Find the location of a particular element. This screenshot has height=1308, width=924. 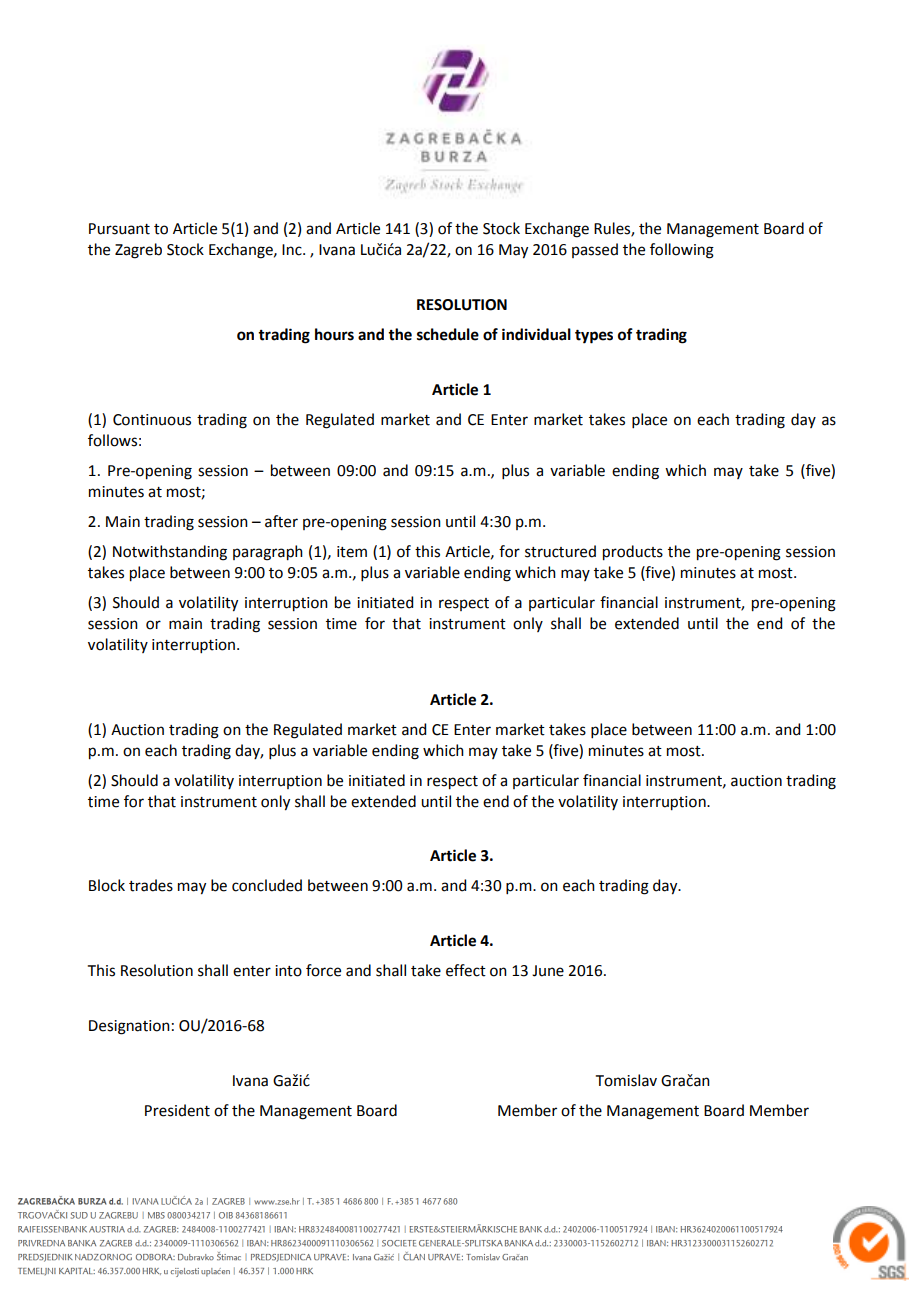

trades is located at coordinates (151, 885).
